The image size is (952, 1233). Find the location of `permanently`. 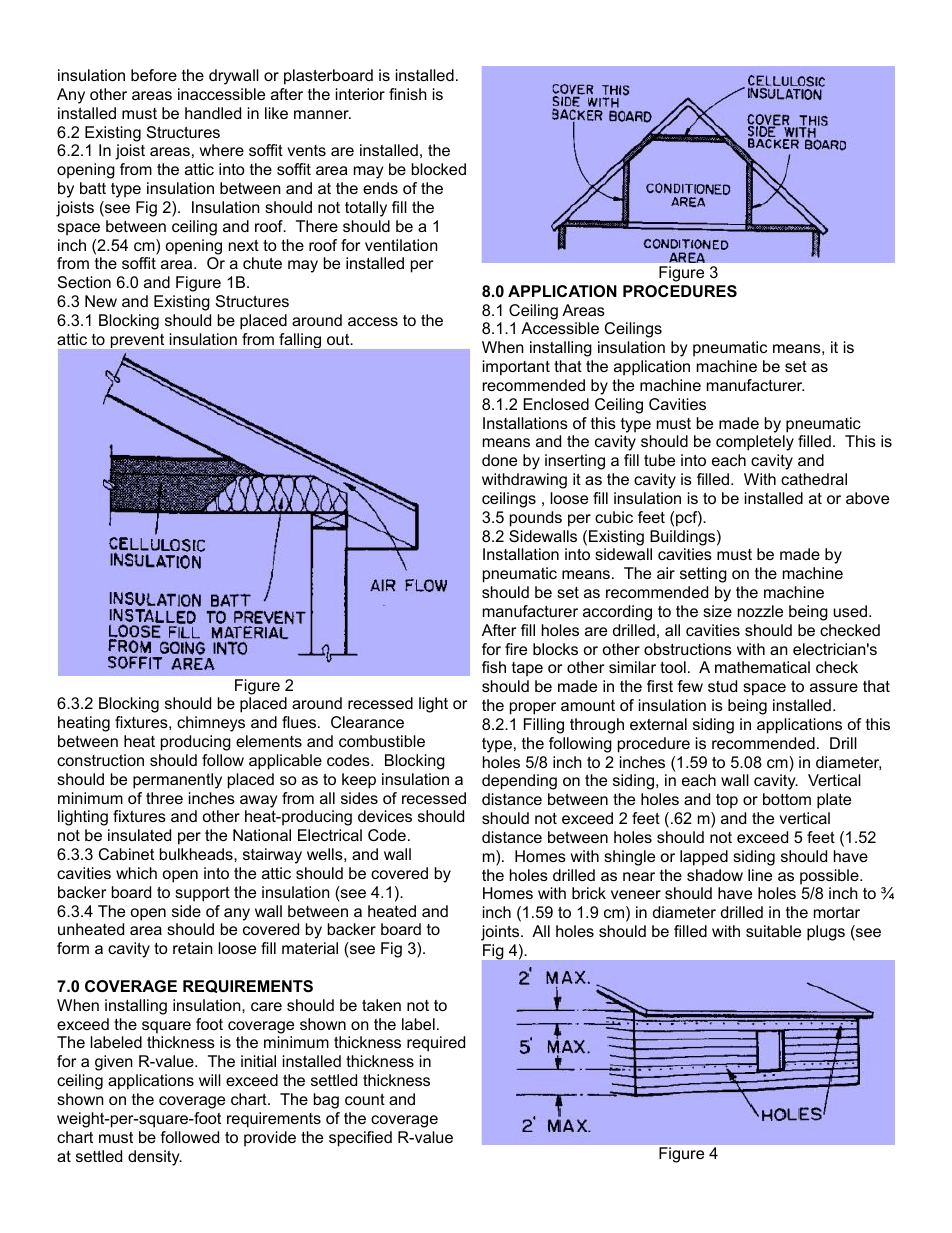

permanently is located at coordinates (177, 781).
